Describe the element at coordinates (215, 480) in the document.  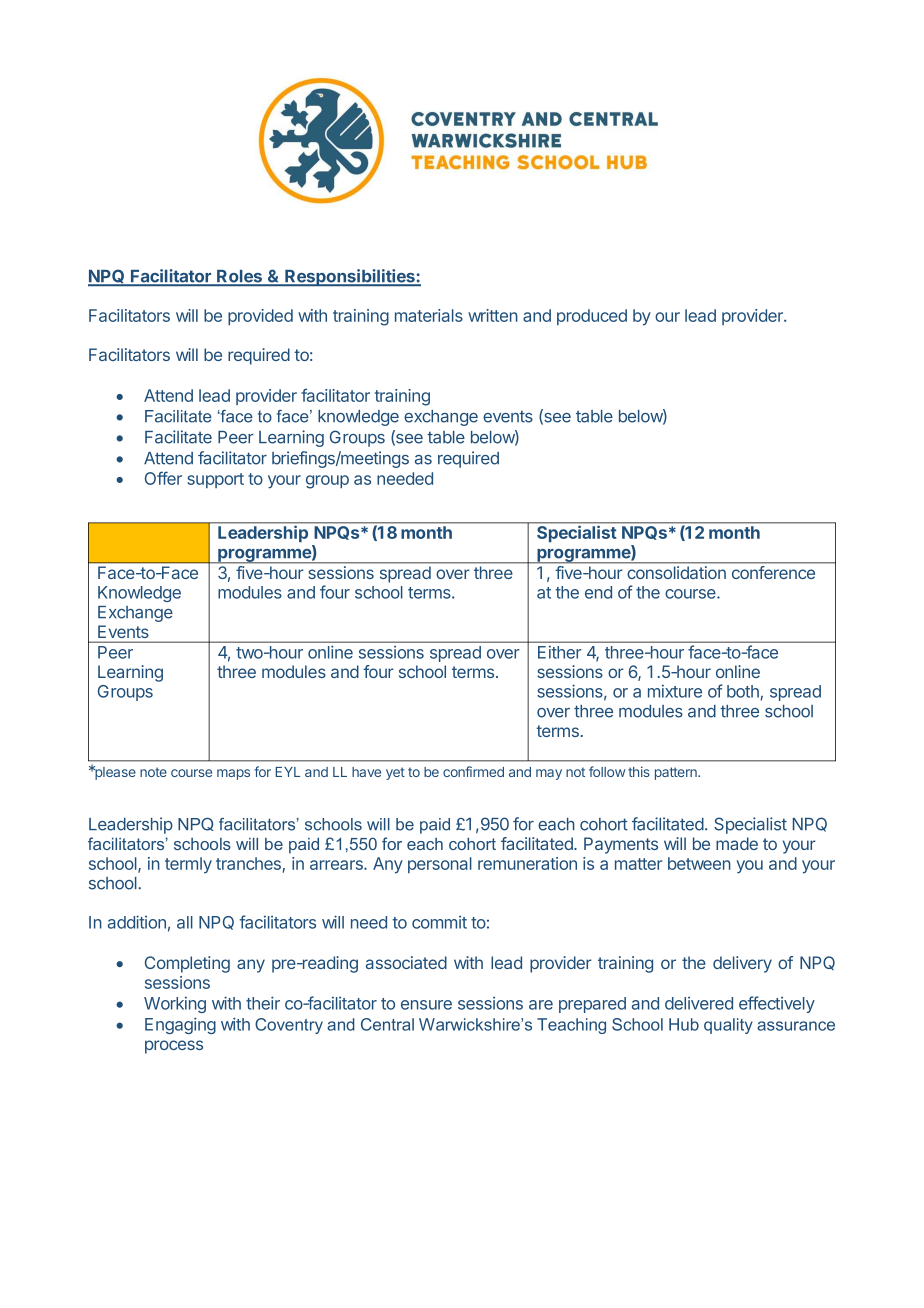
I see `support` at that location.
